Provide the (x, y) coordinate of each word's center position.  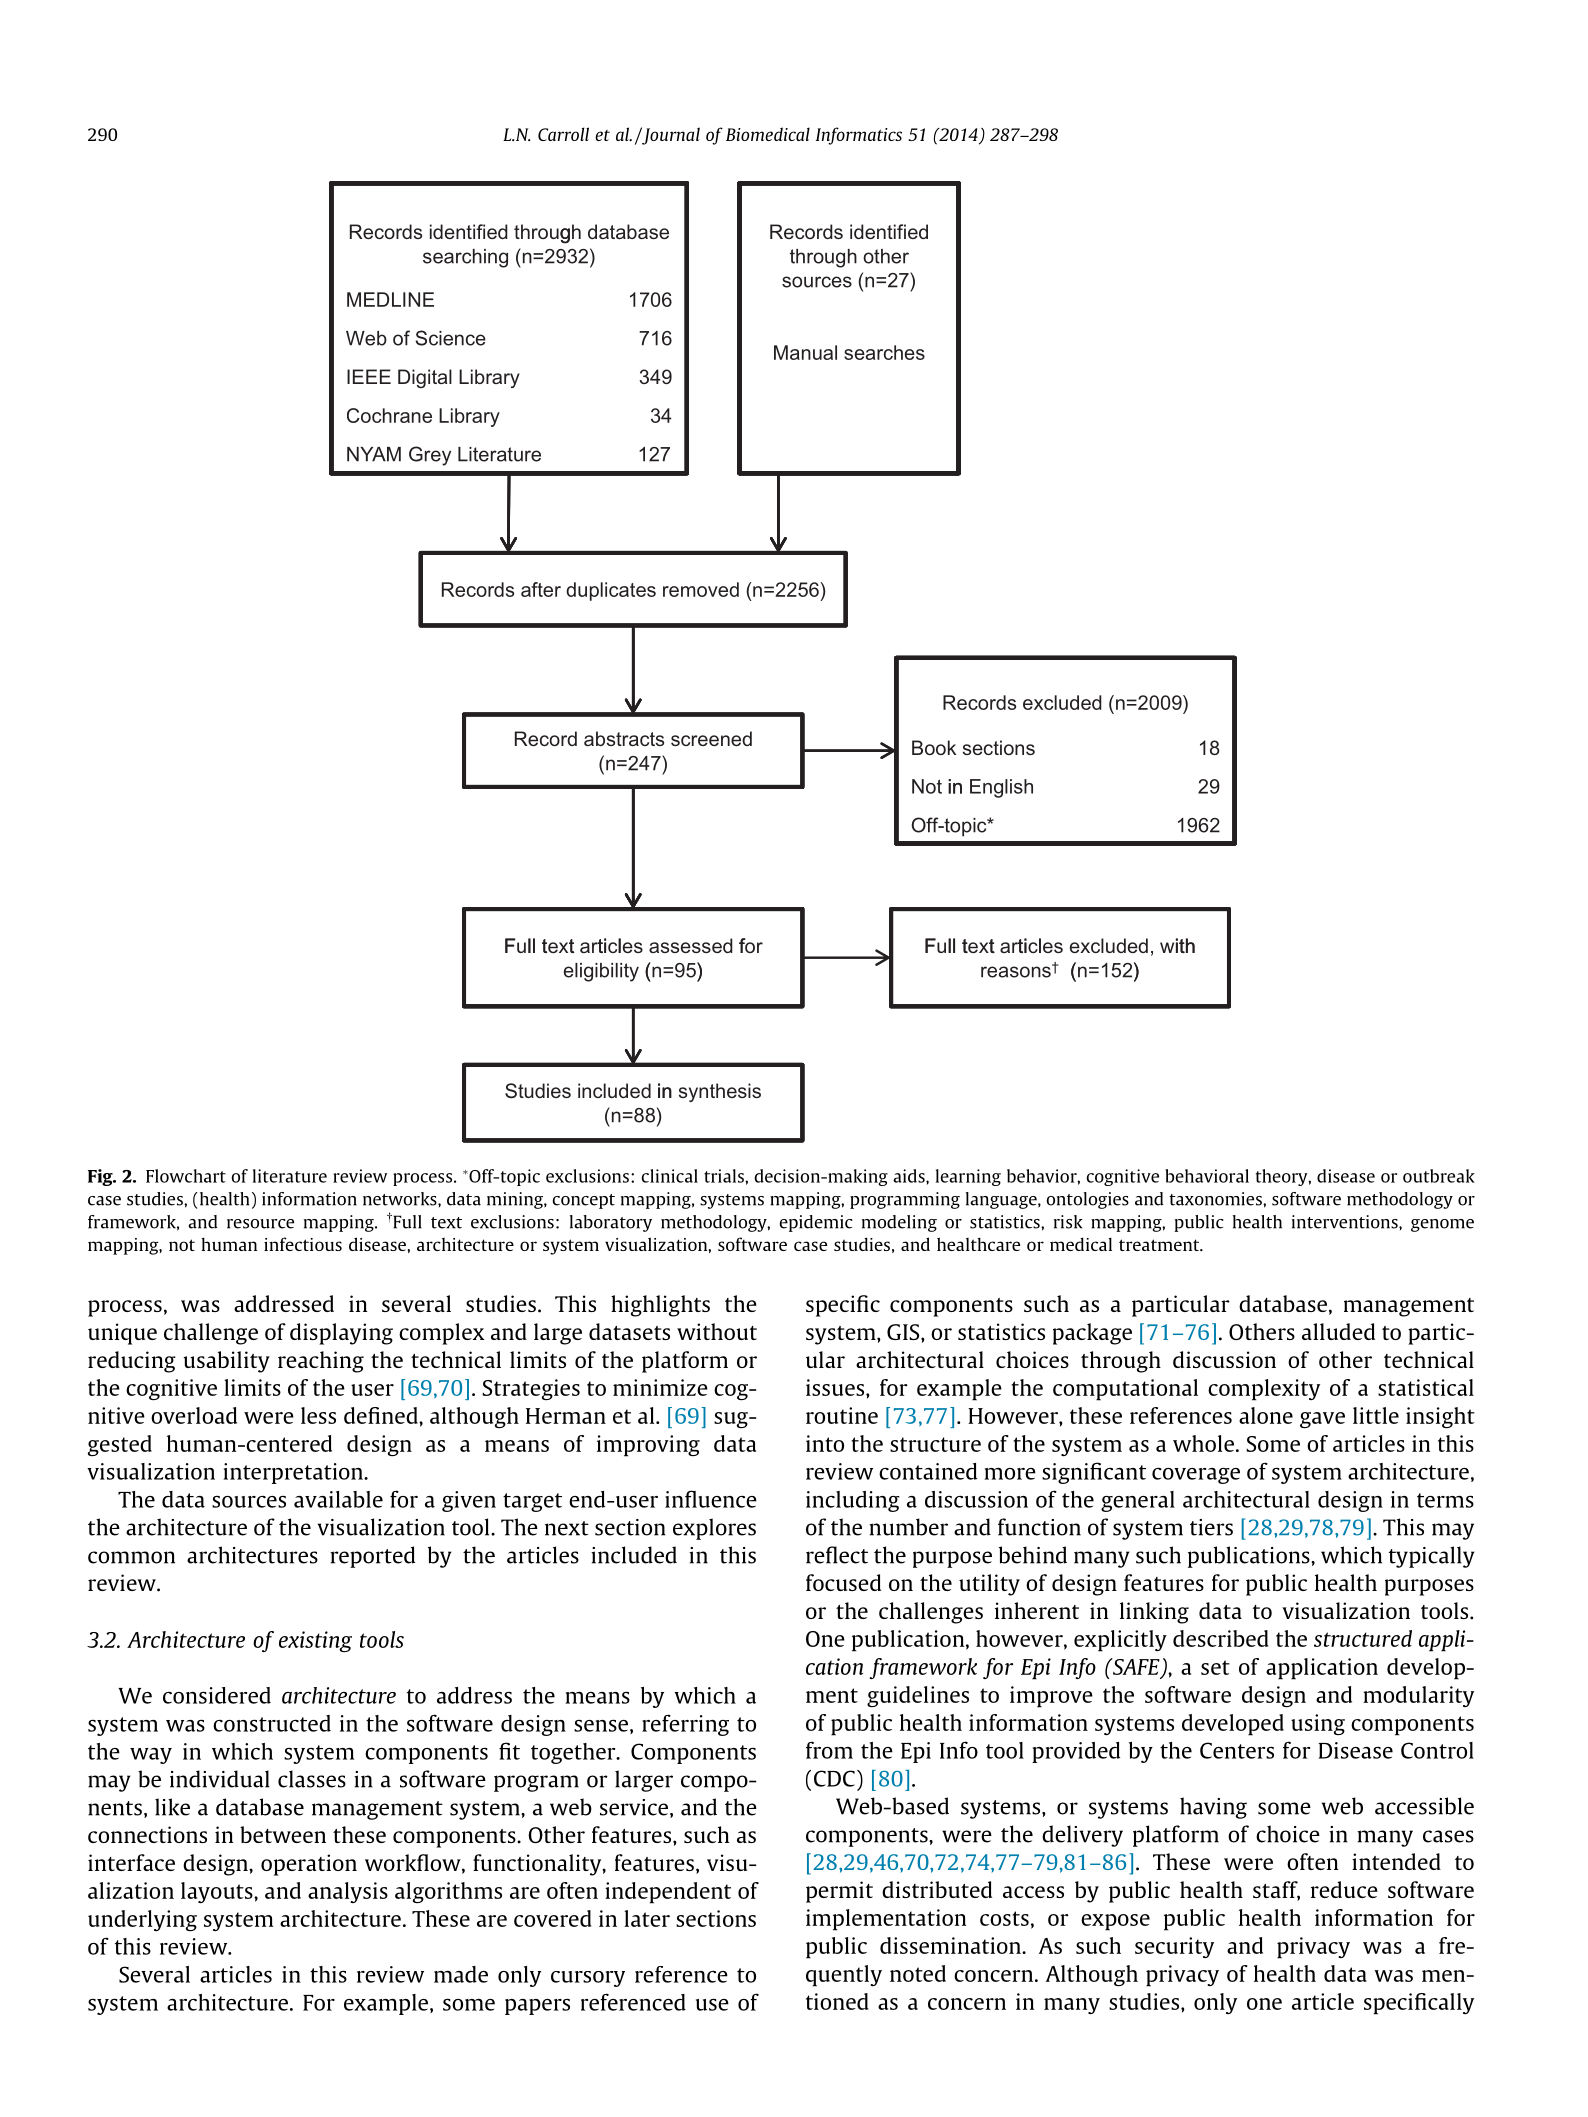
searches (884, 352)
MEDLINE (390, 299)
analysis (348, 1892)
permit (839, 1892)
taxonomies (1216, 1199)
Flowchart (186, 1176)
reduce (1344, 1889)
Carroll (563, 134)
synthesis (720, 1092)
